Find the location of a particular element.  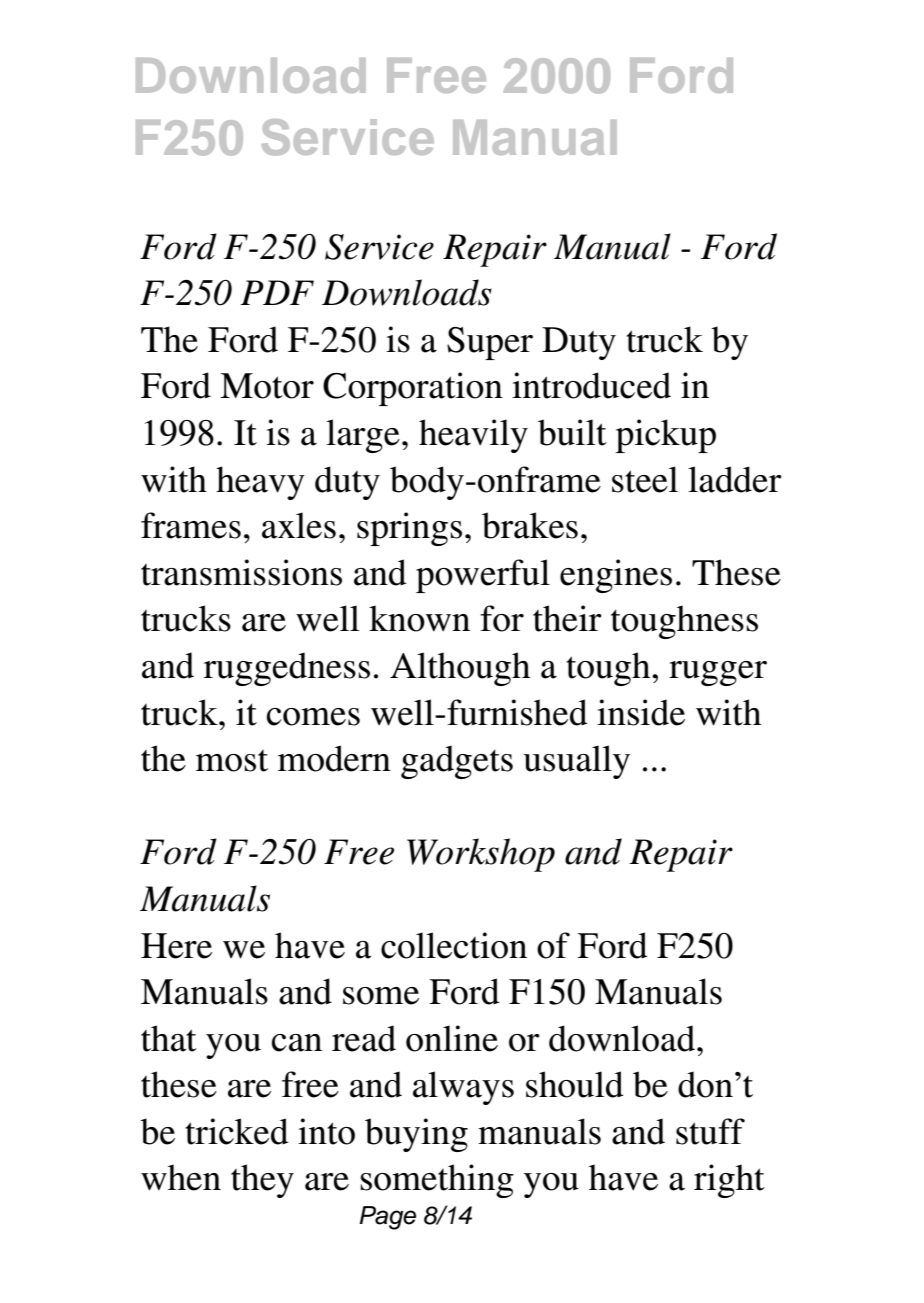

inside is located at coordinates (641, 712).
